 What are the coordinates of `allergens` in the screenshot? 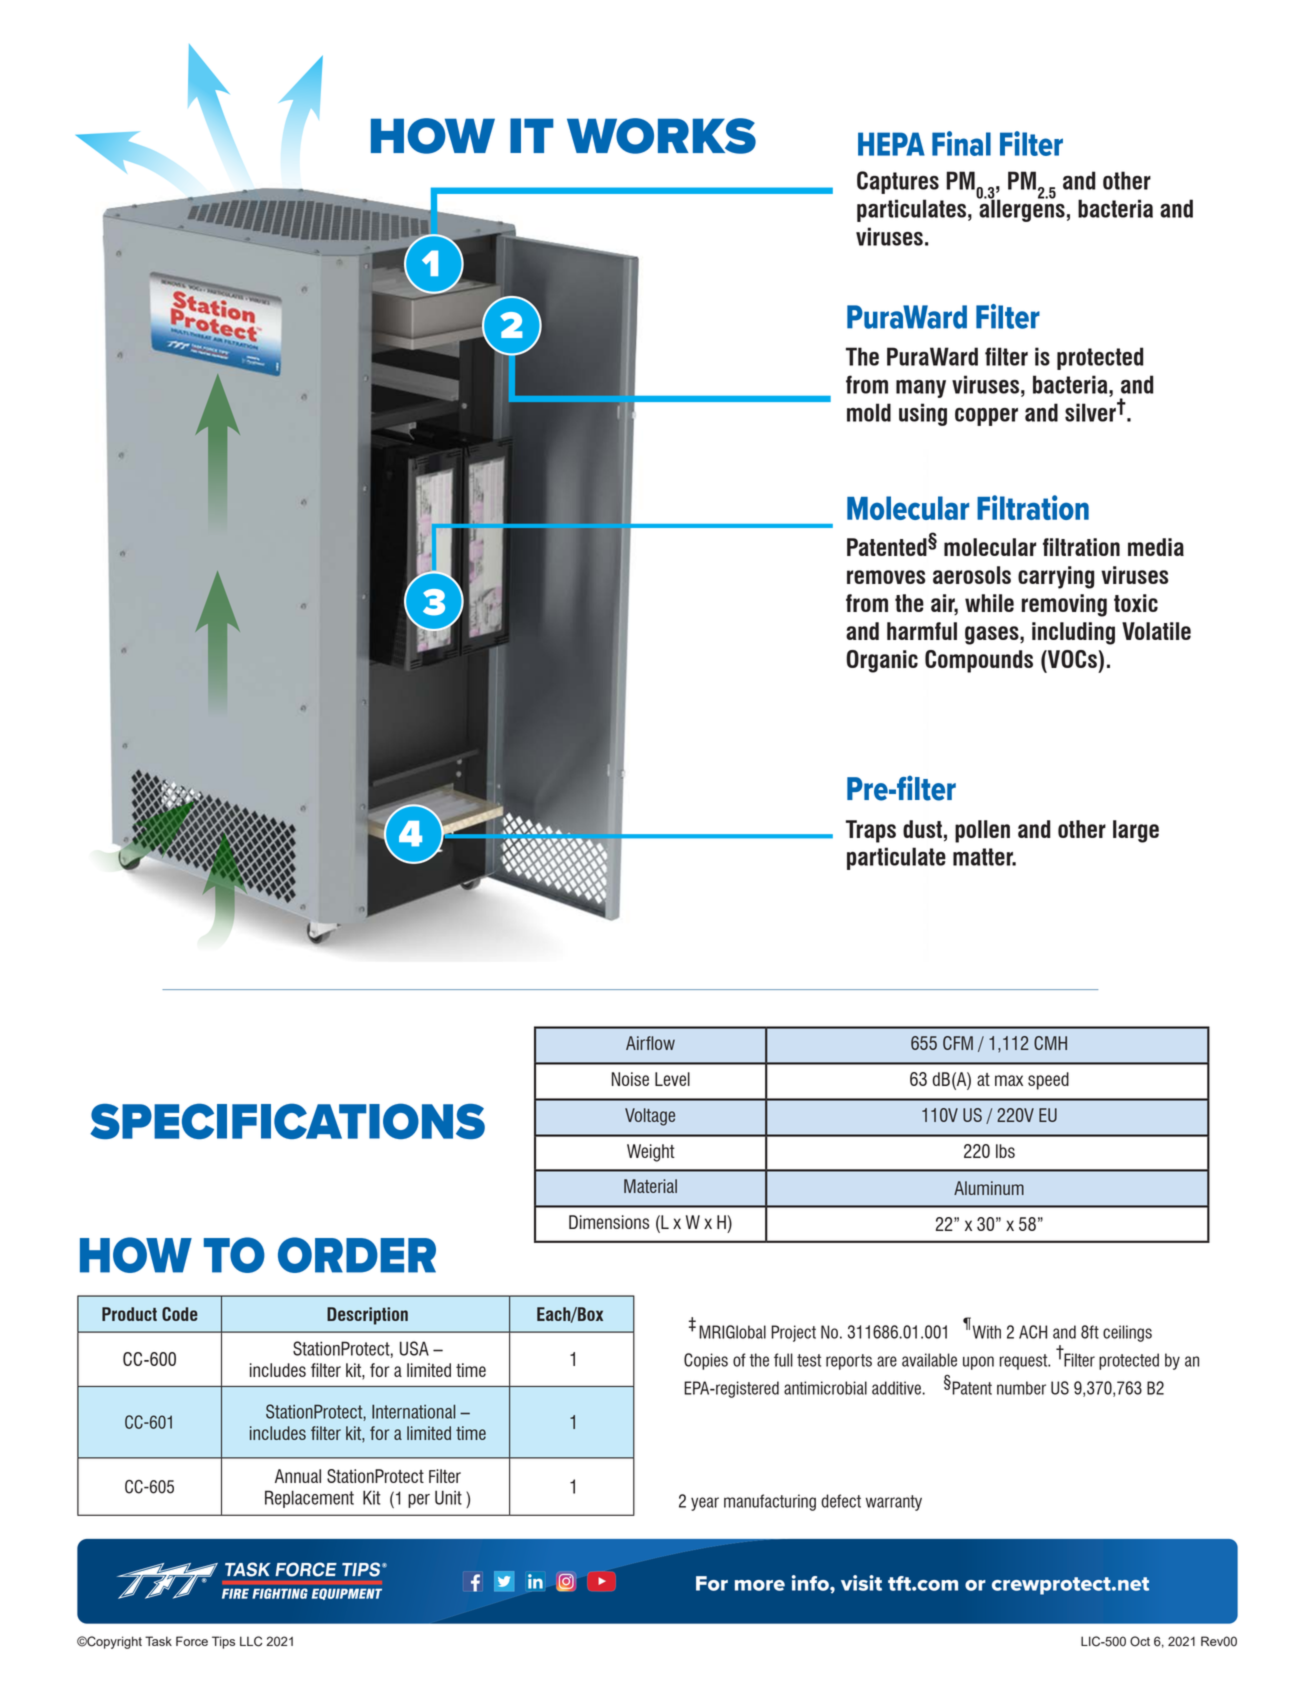 It's located at (1021, 209).
